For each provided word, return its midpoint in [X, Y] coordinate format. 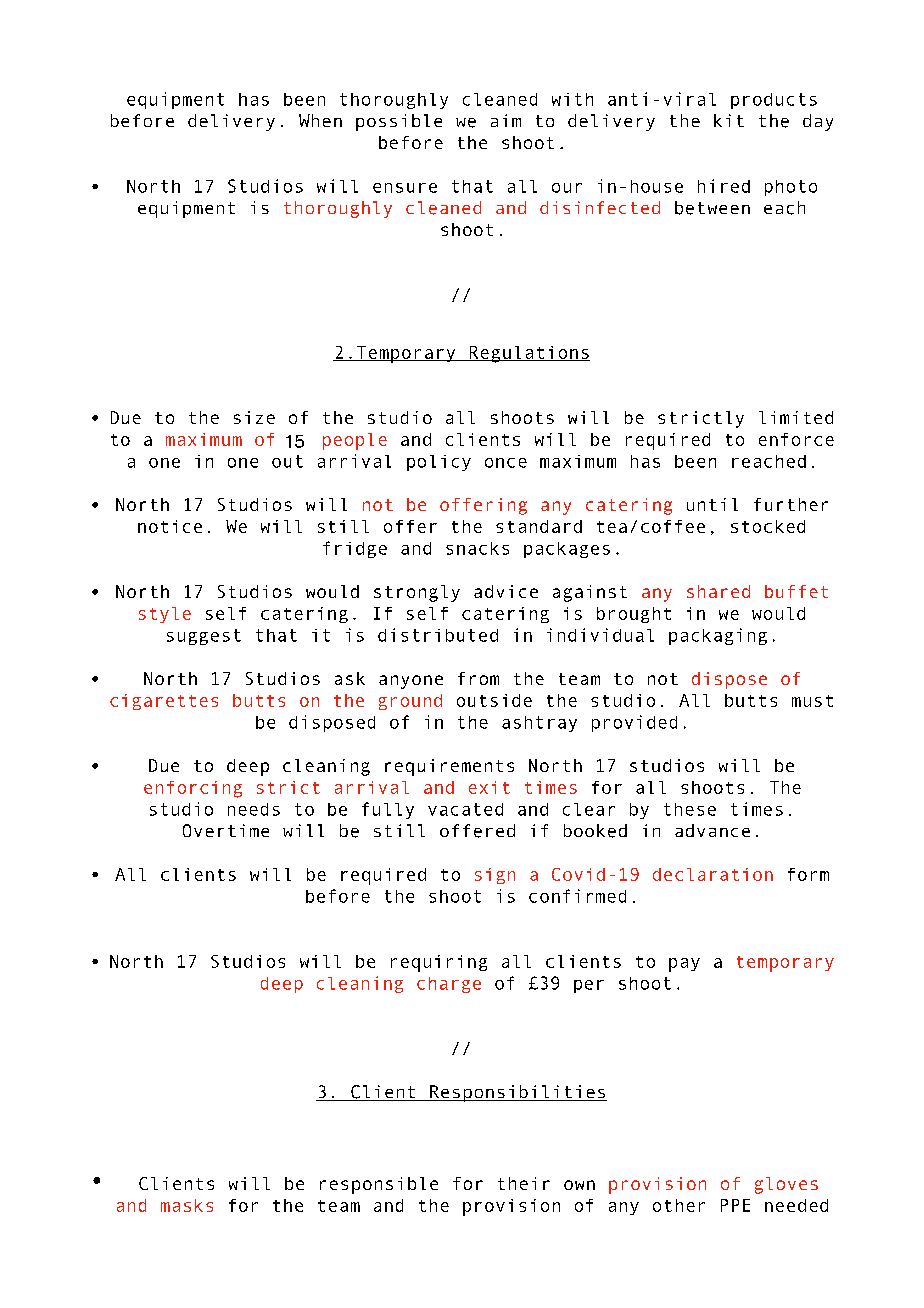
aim [506, 120]
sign [495, 876]
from [478, 678]
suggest [204, 637]
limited [796, 417]
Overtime [226, 830]
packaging [718, 636]
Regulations [528, 354]
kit [729, 120]
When [320, 120]
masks [187, 1205]
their [524, 1183]
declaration [713, 874]
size [254, 417]
